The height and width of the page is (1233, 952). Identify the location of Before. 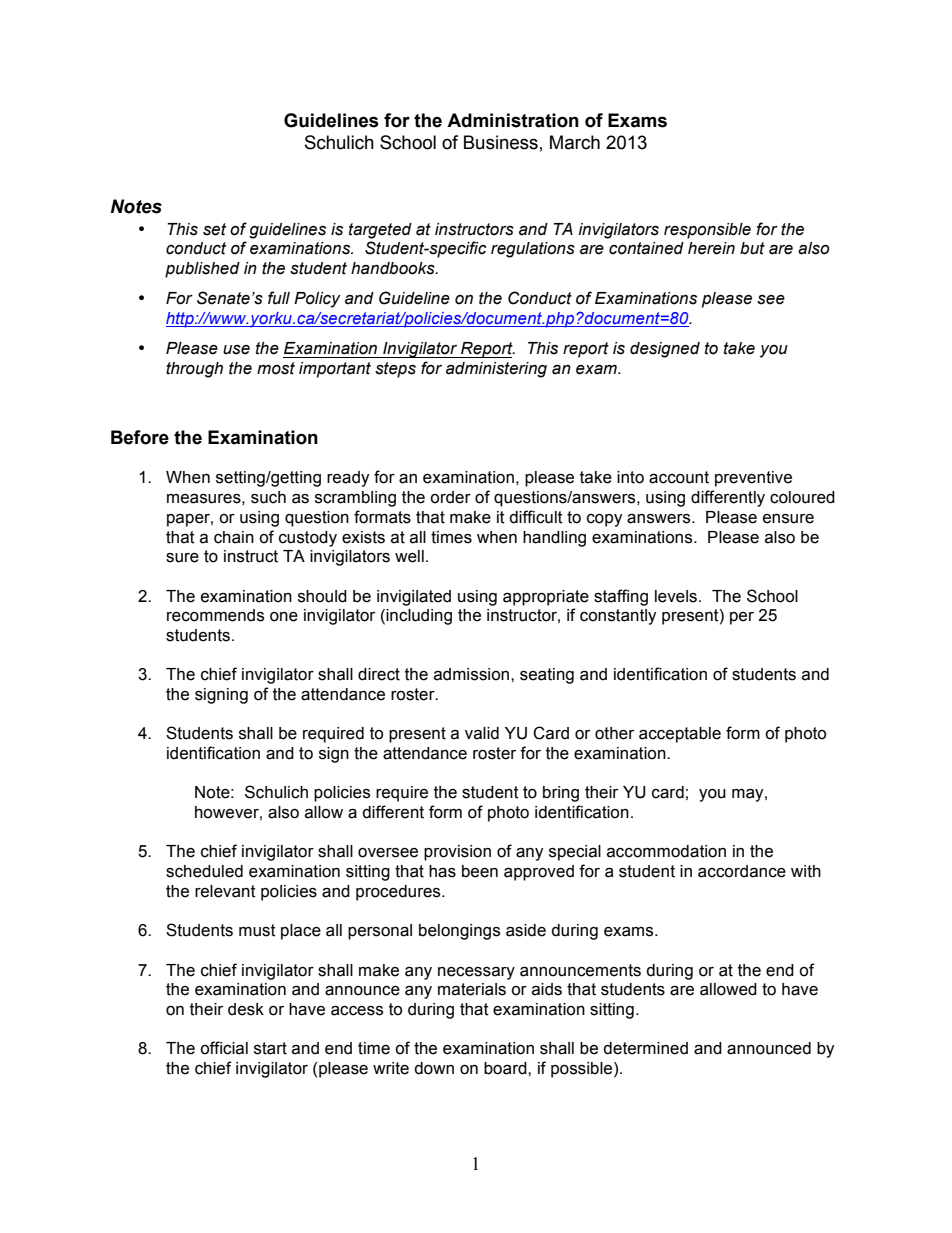
(140, 437).
